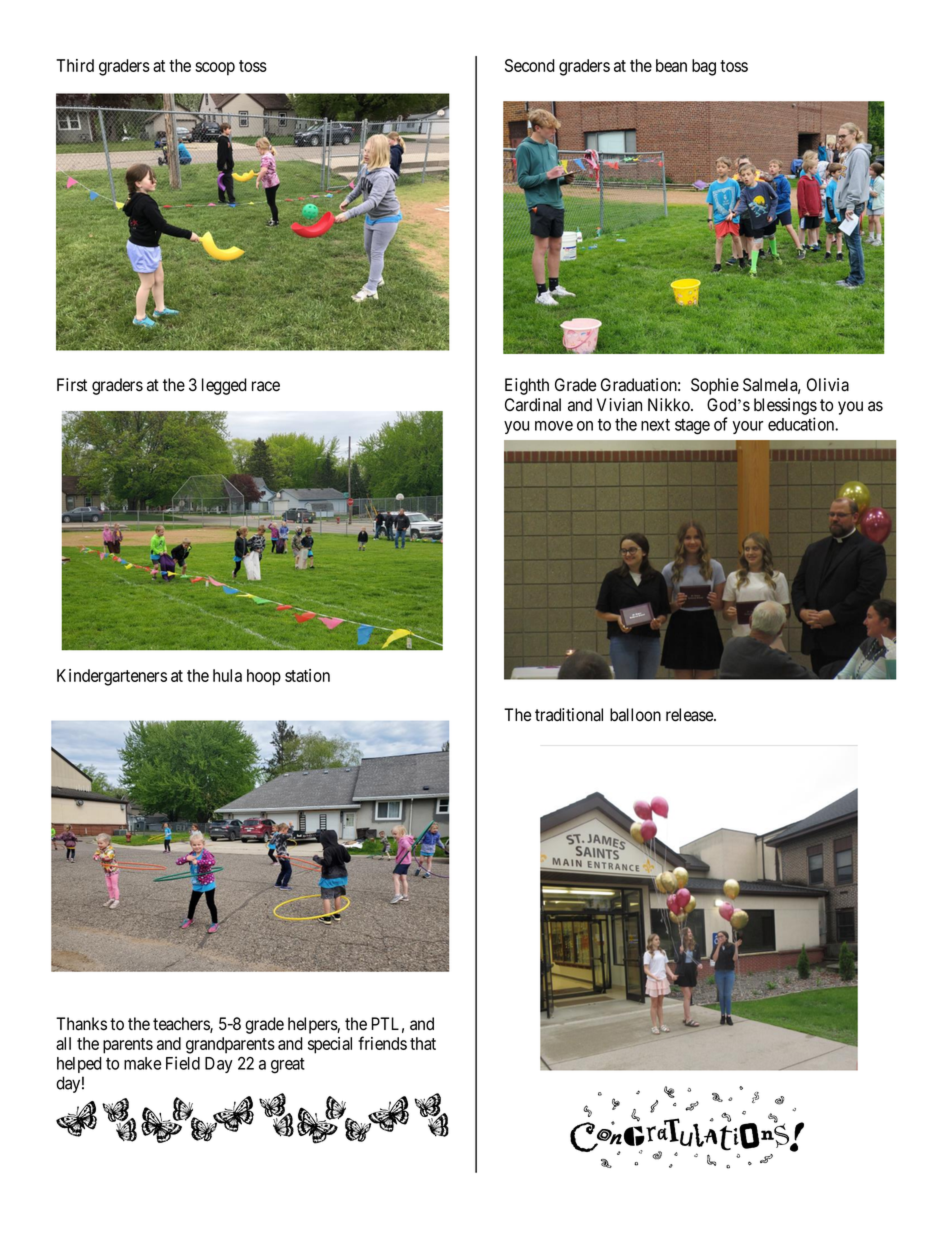 The height and width of the document is (1233, 952). I want to click on bag, so click(704, 67).
